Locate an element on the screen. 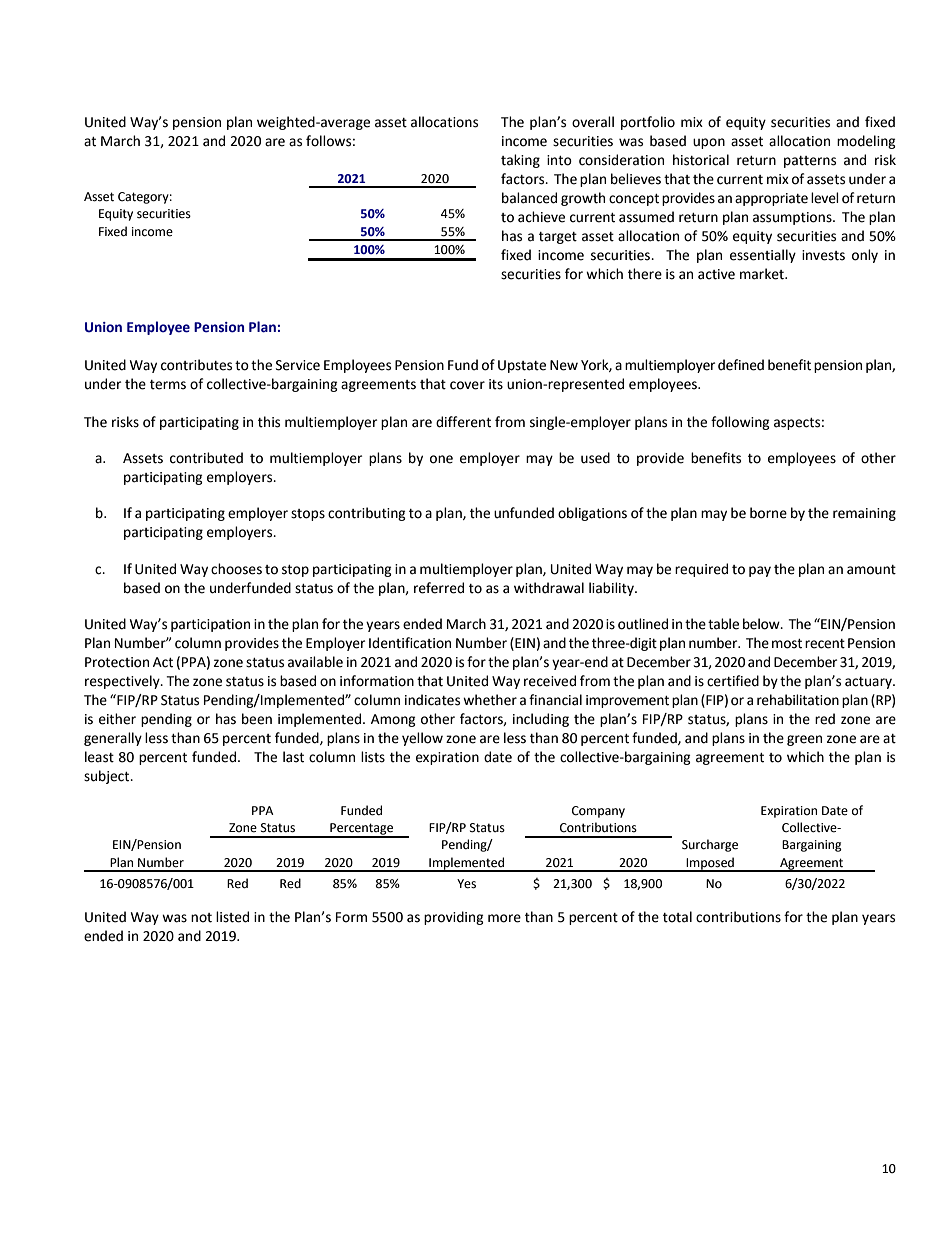  Yes is located at coordinates (466, 884).
